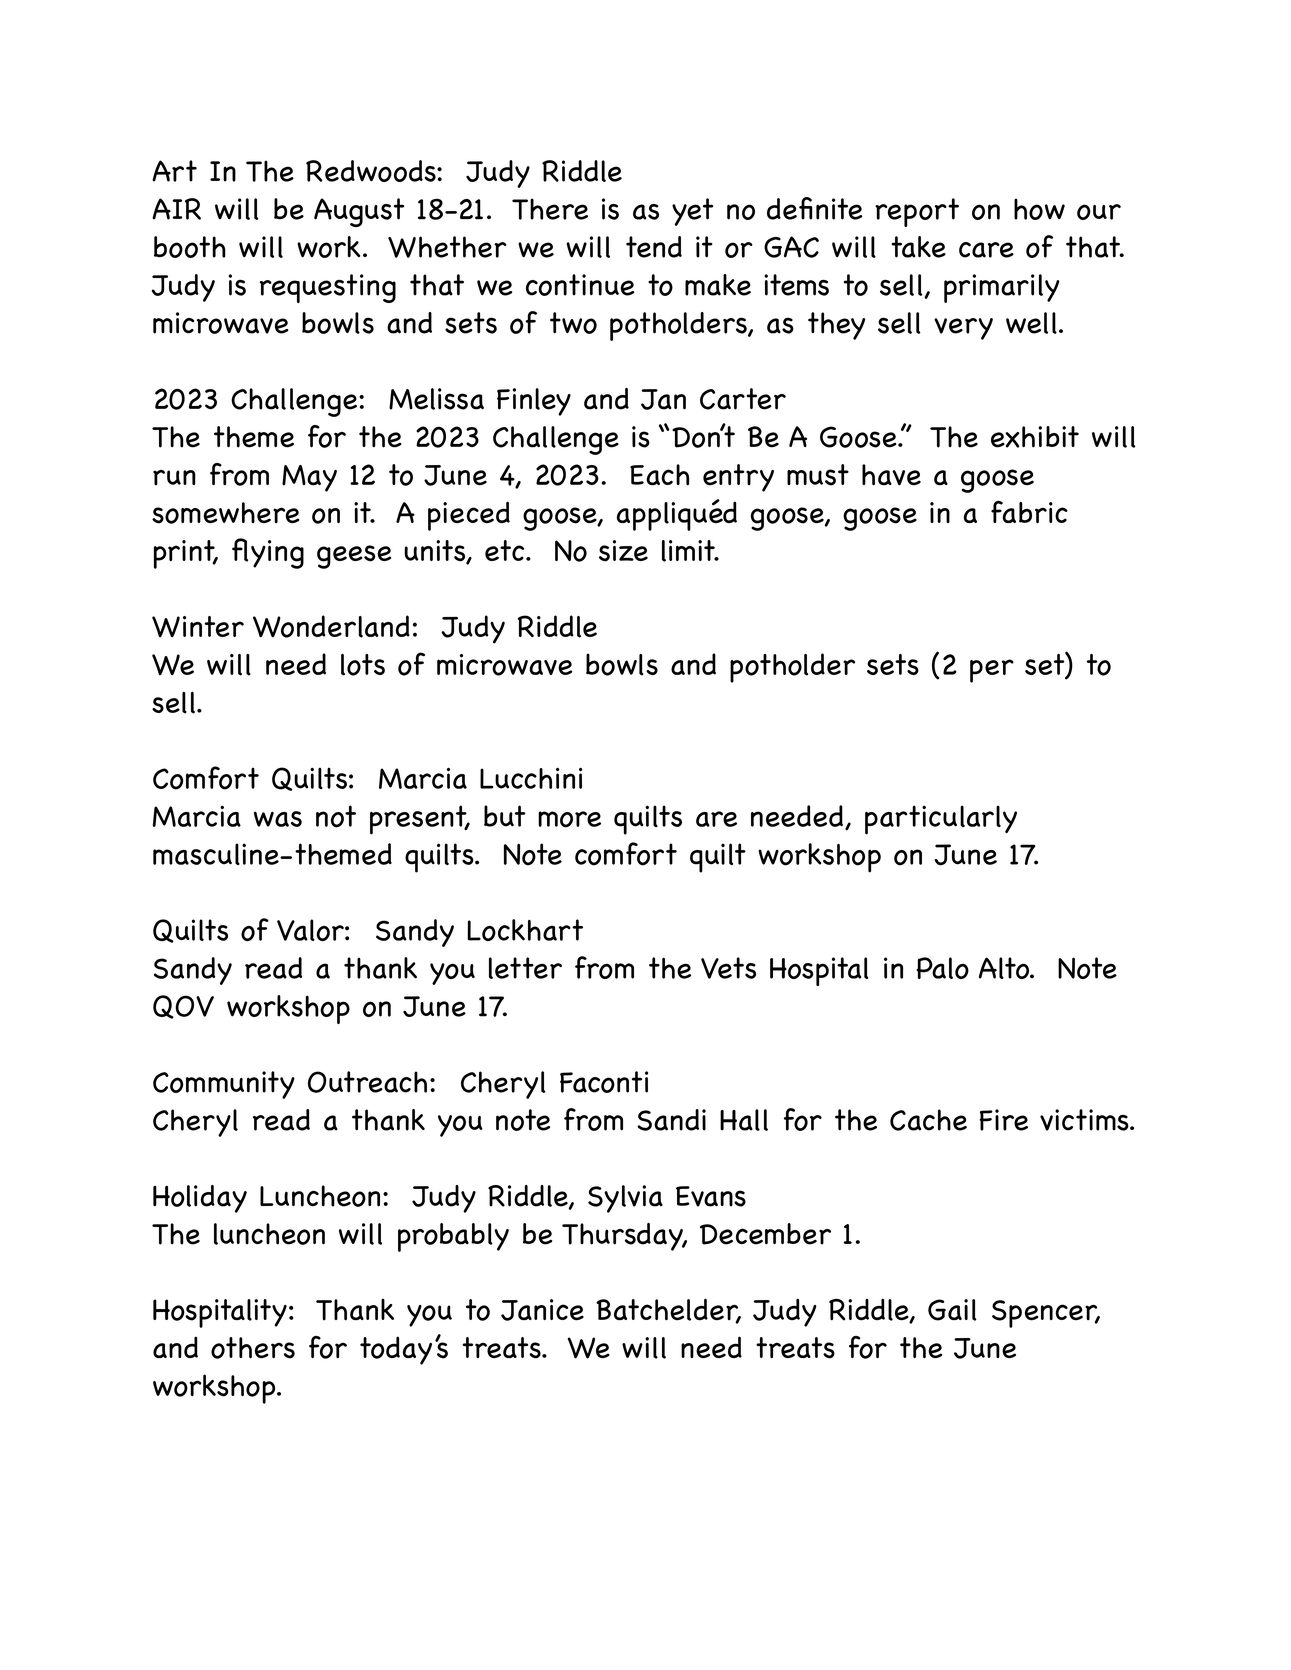 This screenshot has width=1291, height=1670. Describe the element at coordinates (728, 968) in the screenshot. I see `Vets` at that location.
